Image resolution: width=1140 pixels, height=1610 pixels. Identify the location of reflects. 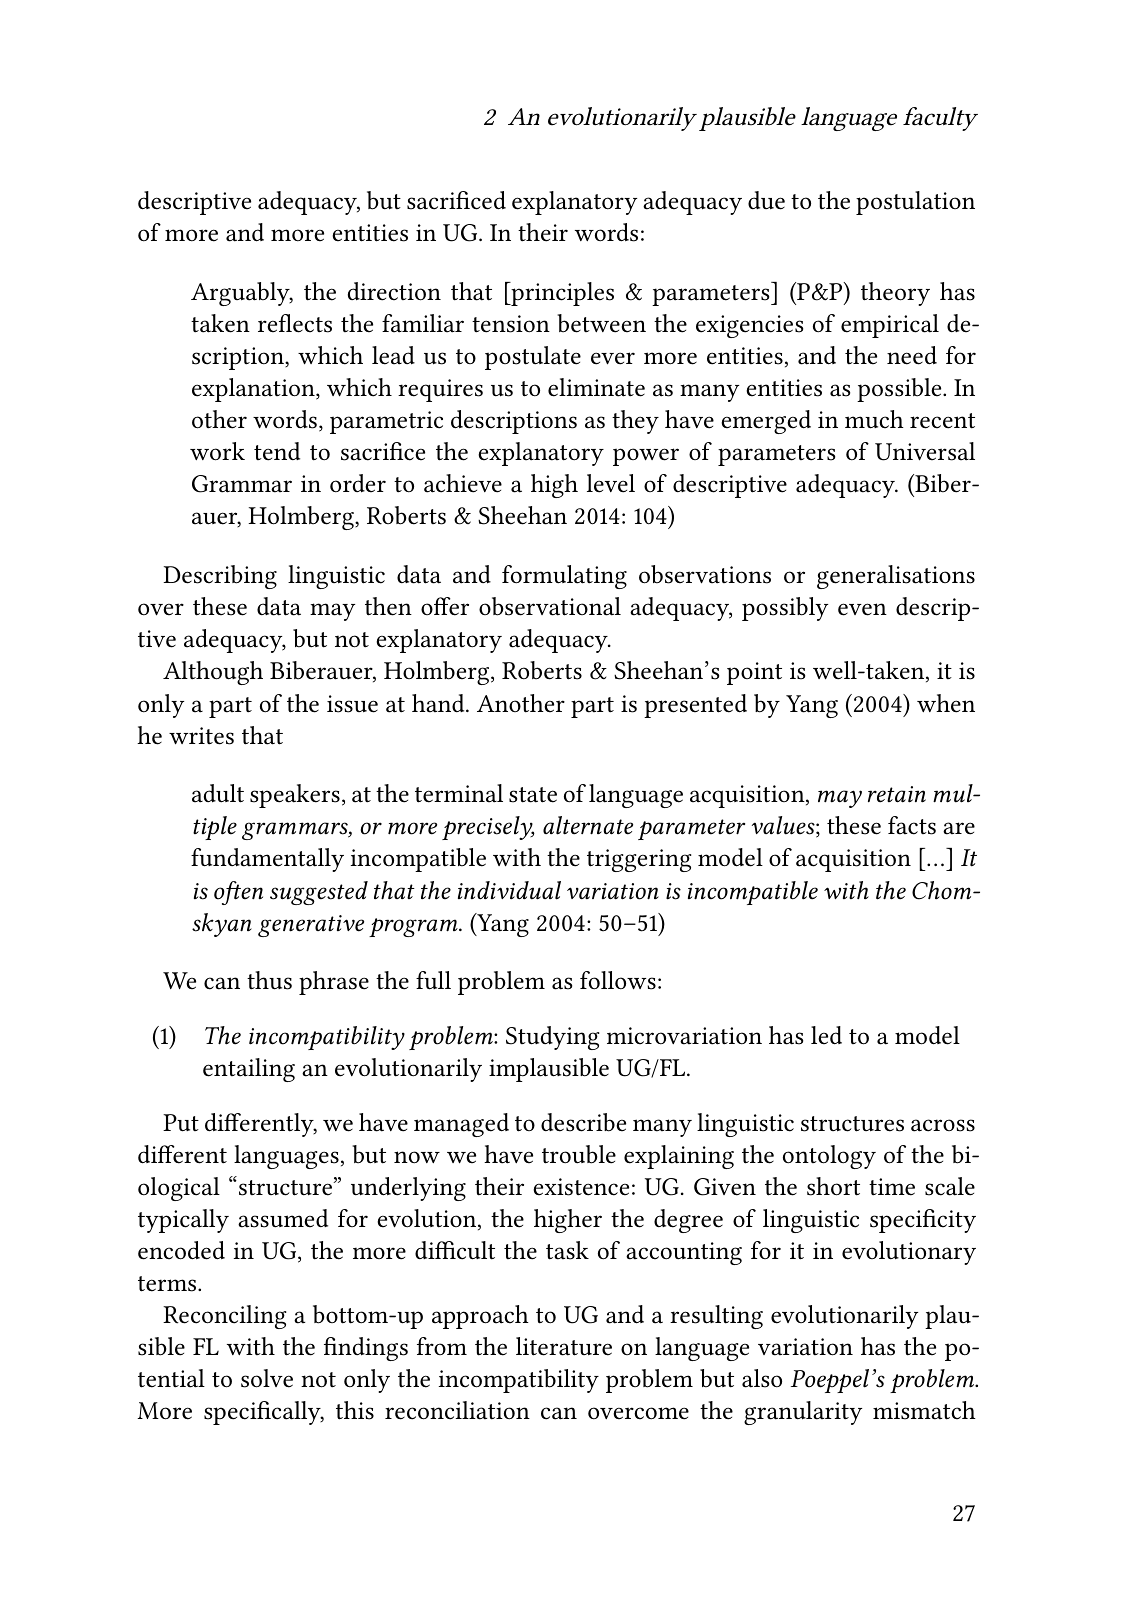
(295, 323).
